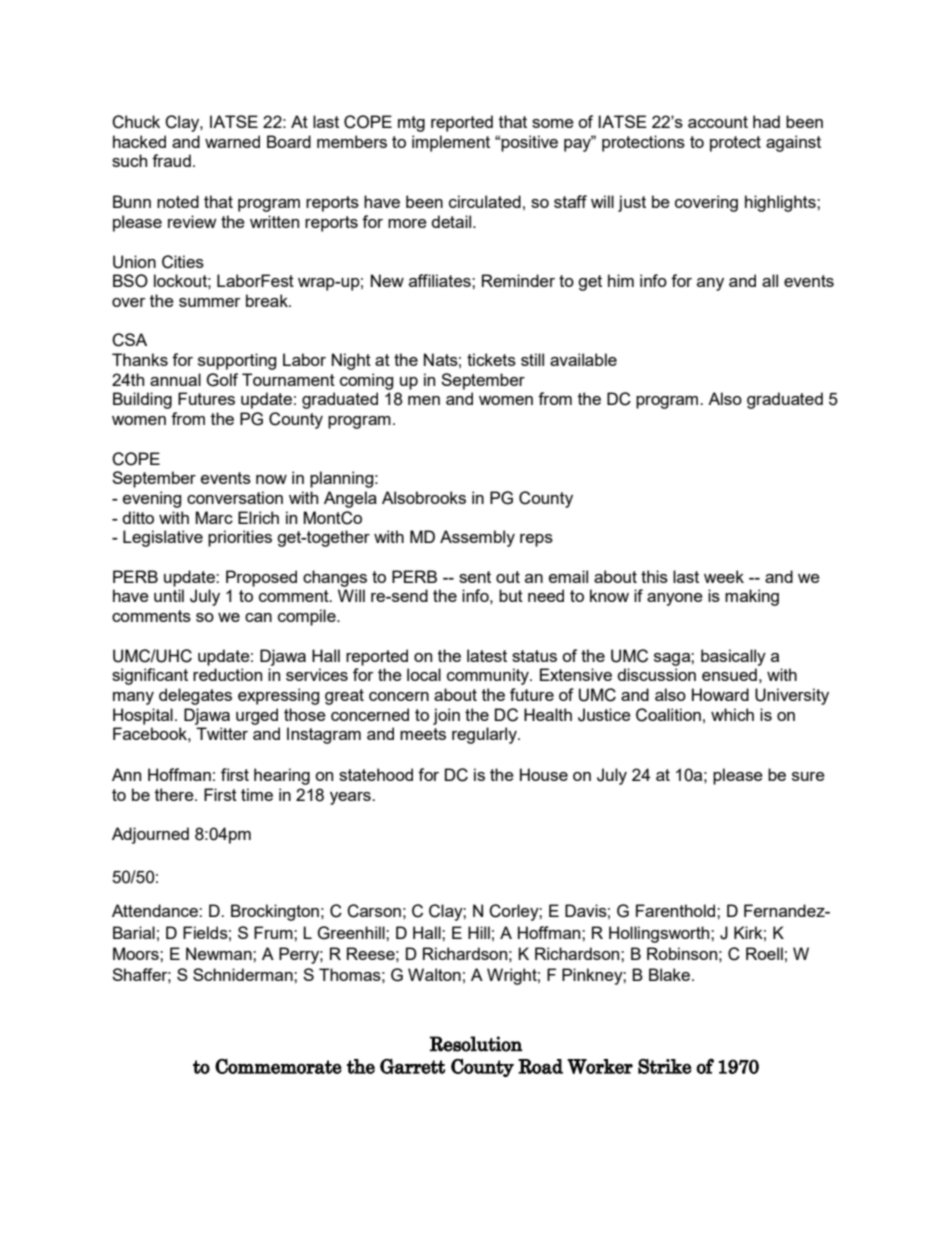  What do you see at coordinates (476, 1044) in the screenshot?
I see `Resolution` at bounding box center [476, 1044].
